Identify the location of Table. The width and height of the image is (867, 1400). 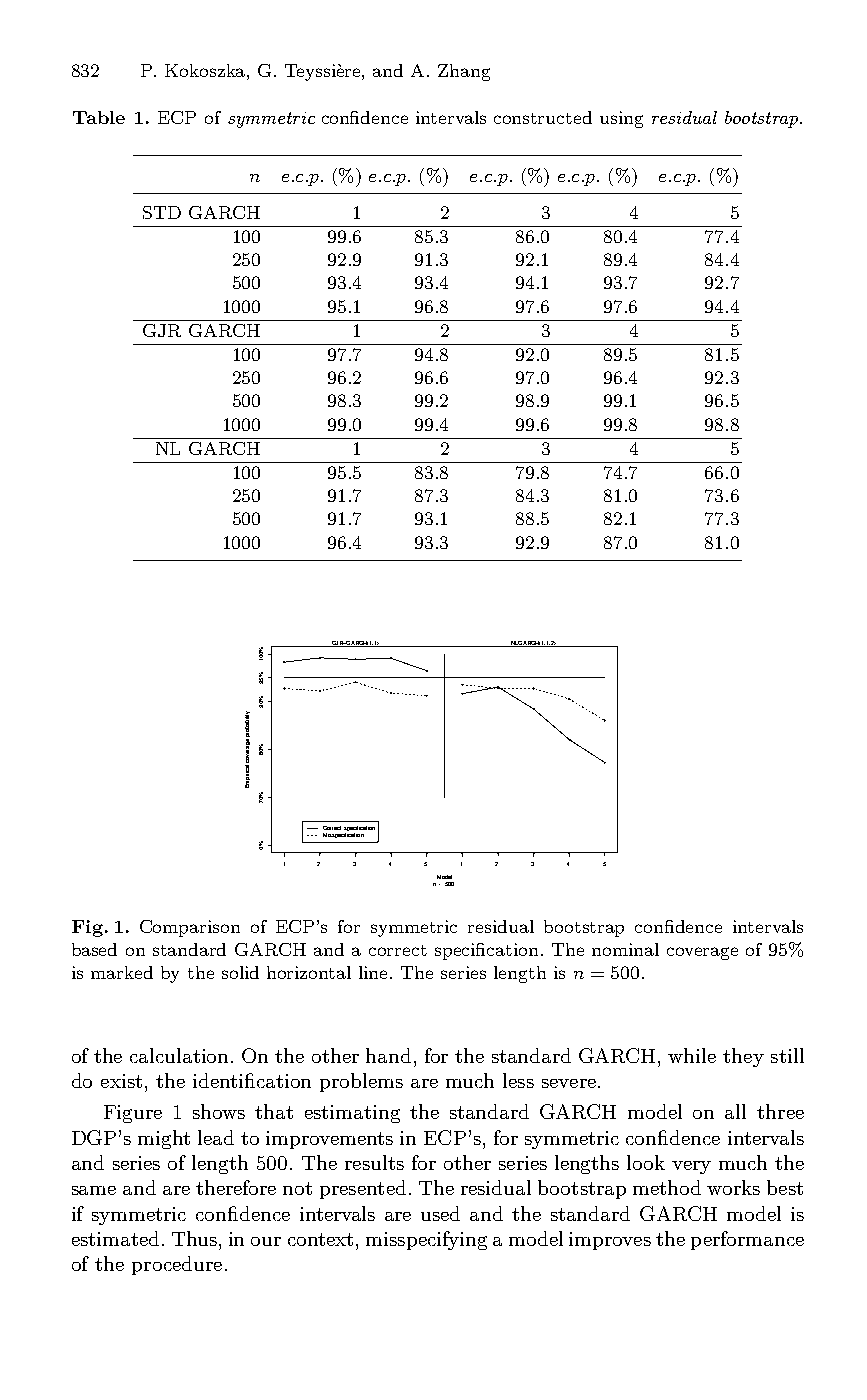
(99, 117).
